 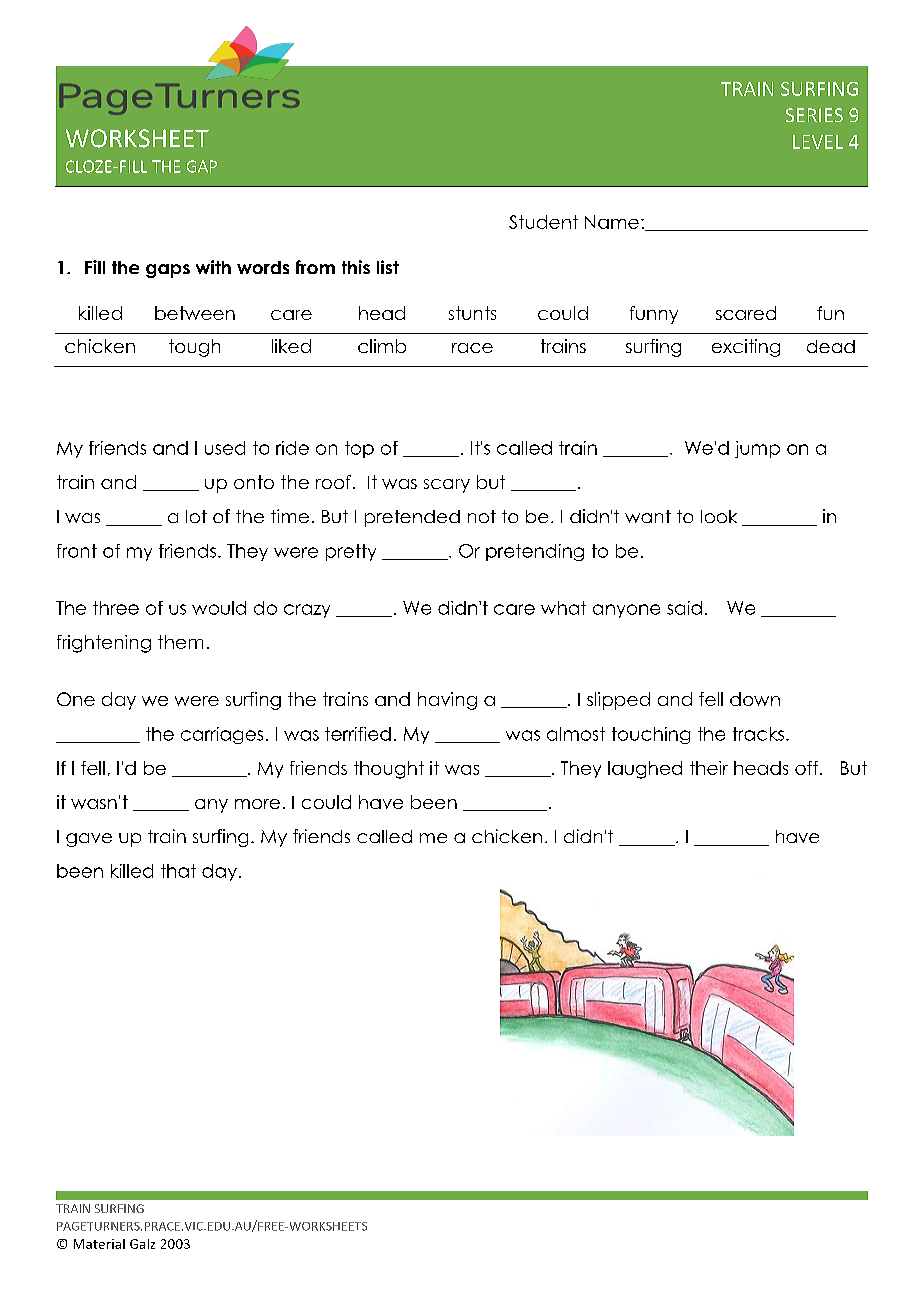 I want to click on that, so click(x=178, y=871).
